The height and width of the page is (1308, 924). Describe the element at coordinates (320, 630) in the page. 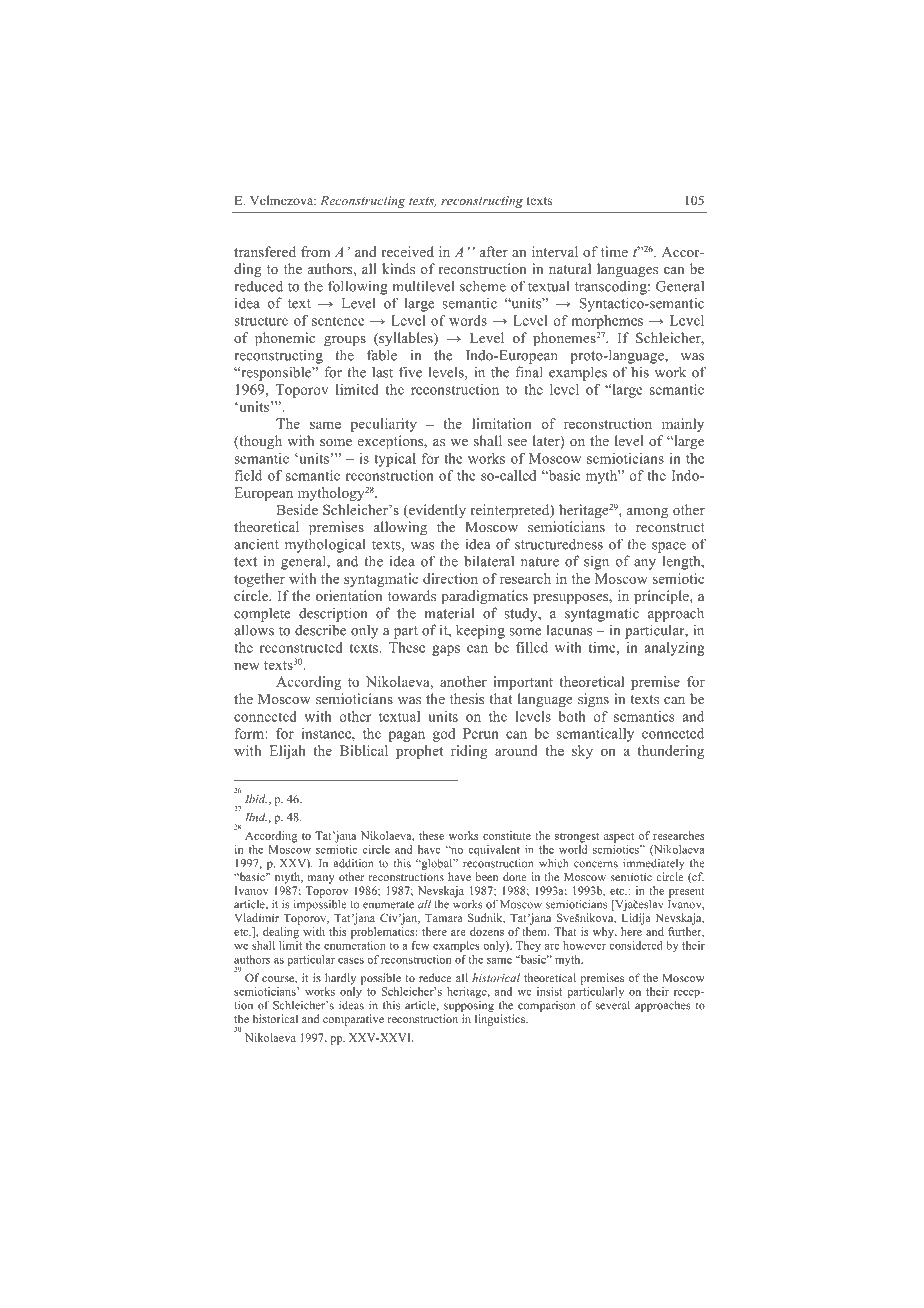

I see `describe` at that location.
